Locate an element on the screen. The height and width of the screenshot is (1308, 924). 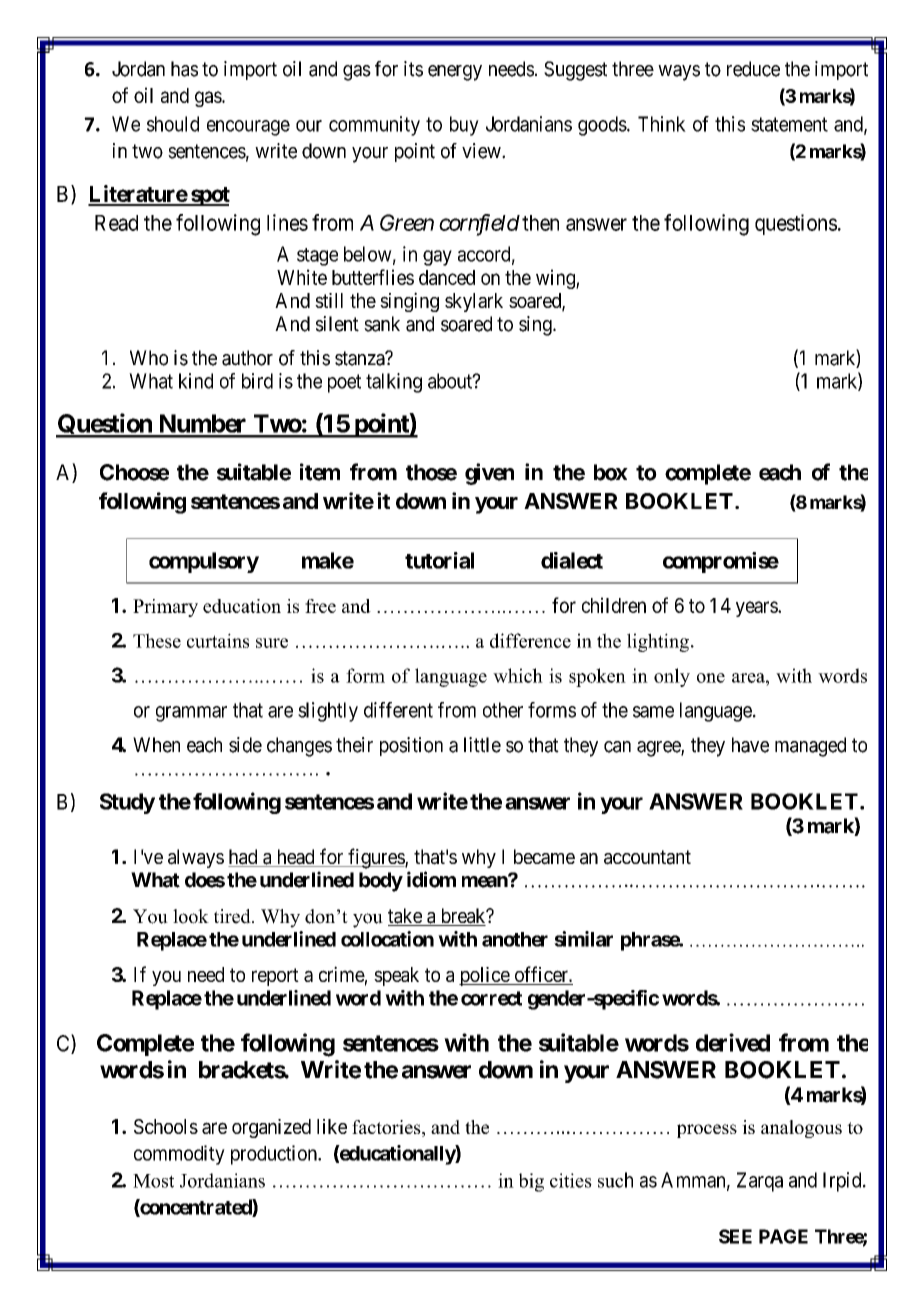
reduce is located at coordinates (753, 69).
